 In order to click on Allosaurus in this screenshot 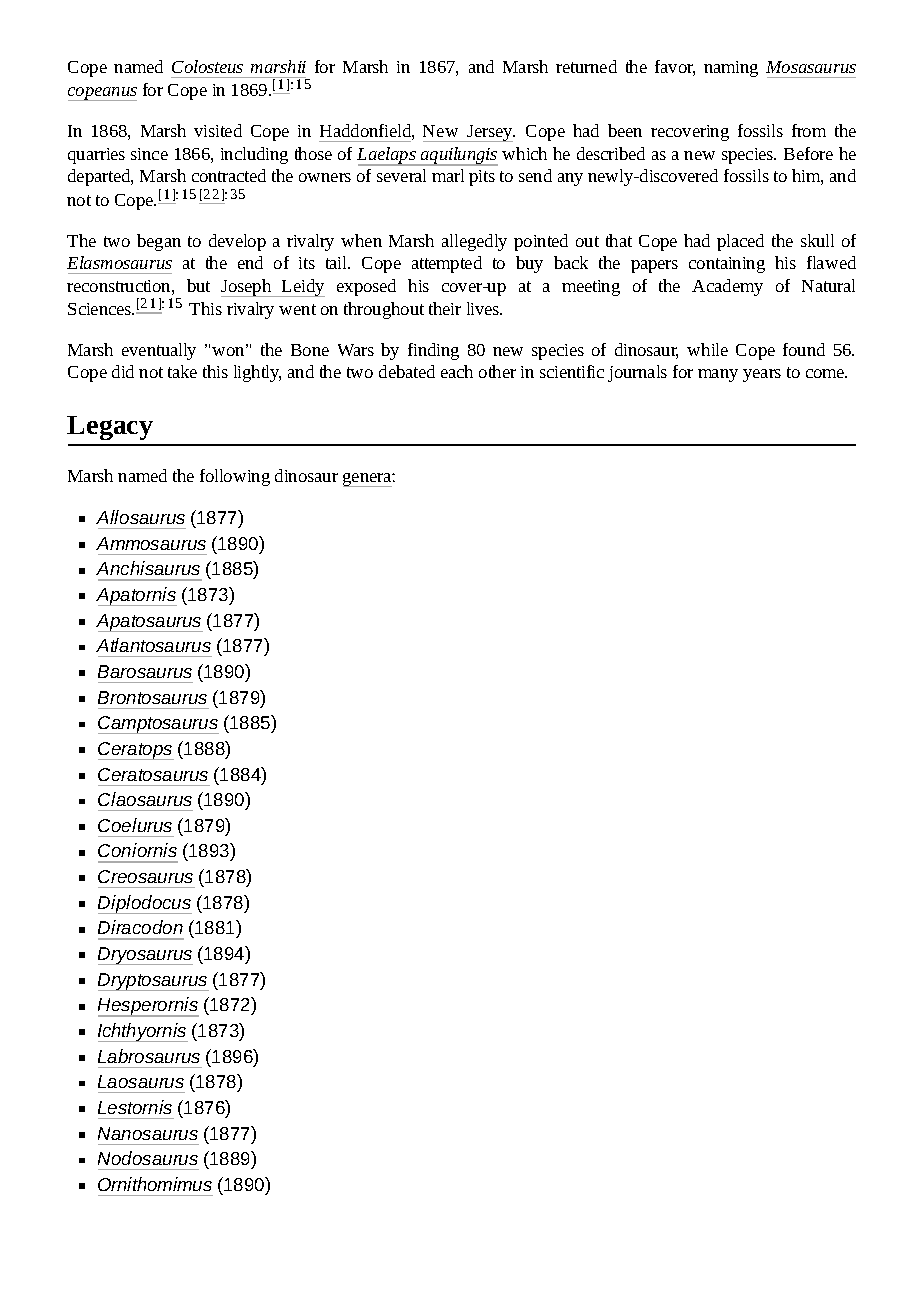, I will do `click(140, 517)`.
